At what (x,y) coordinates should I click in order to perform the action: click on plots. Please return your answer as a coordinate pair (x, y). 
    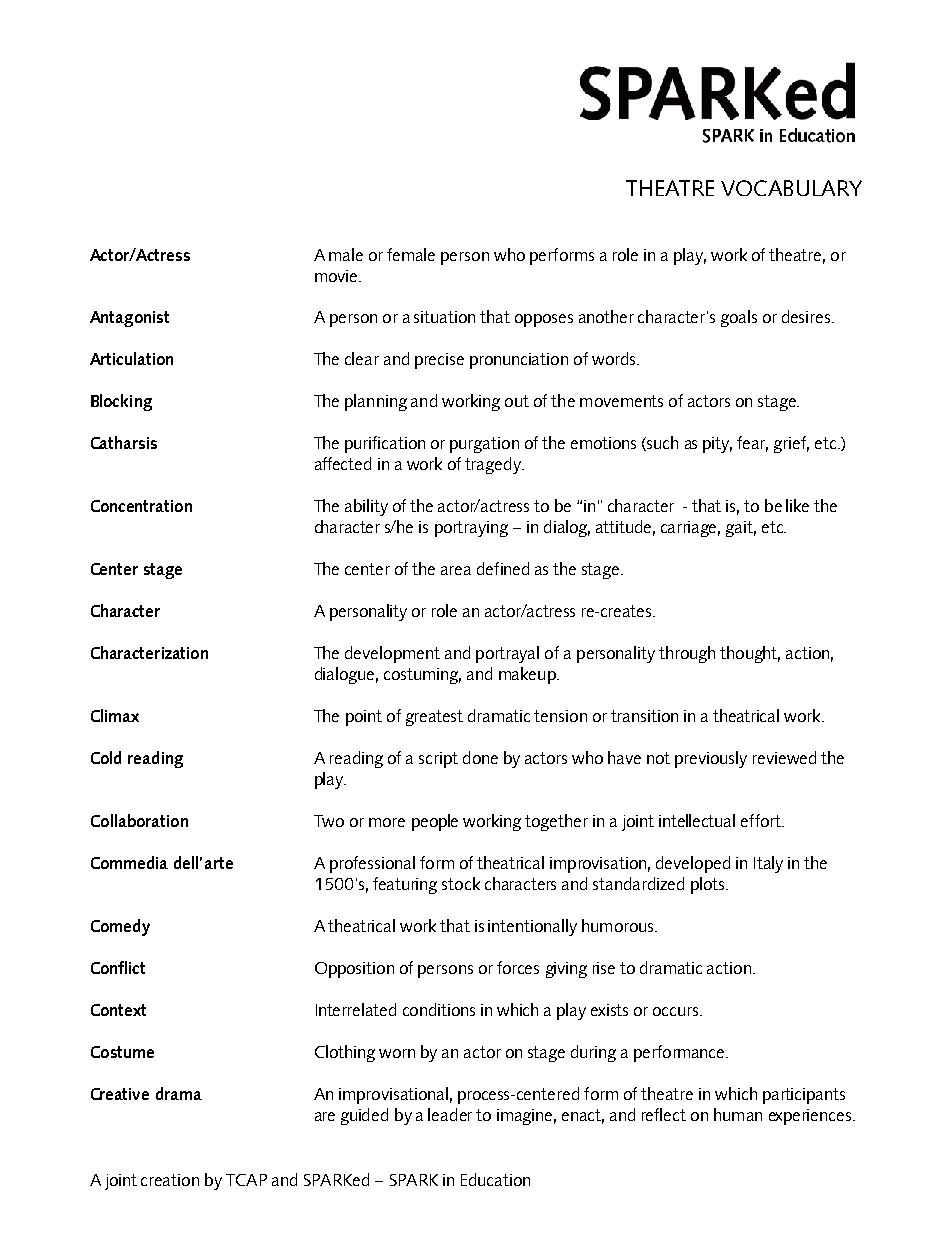
    Looking at the image, I should click on (709, 885).
